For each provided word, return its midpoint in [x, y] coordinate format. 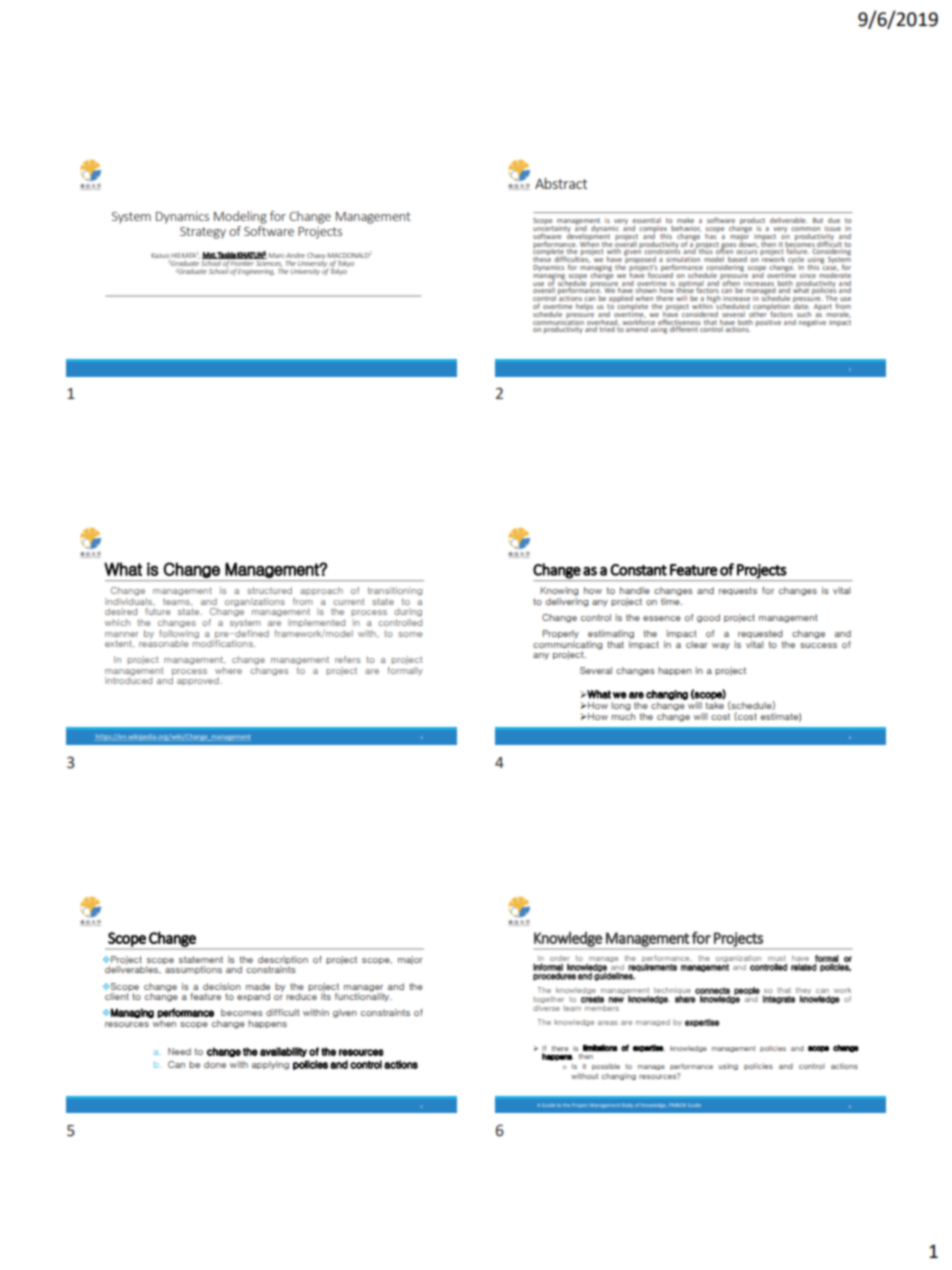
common [805, 229]
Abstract [561, 183]
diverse [546, 1008]
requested [760, 634]
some [410, 634]
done [215, 1064]
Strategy [203, 233]
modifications [223, 642]
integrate [779, 999]
